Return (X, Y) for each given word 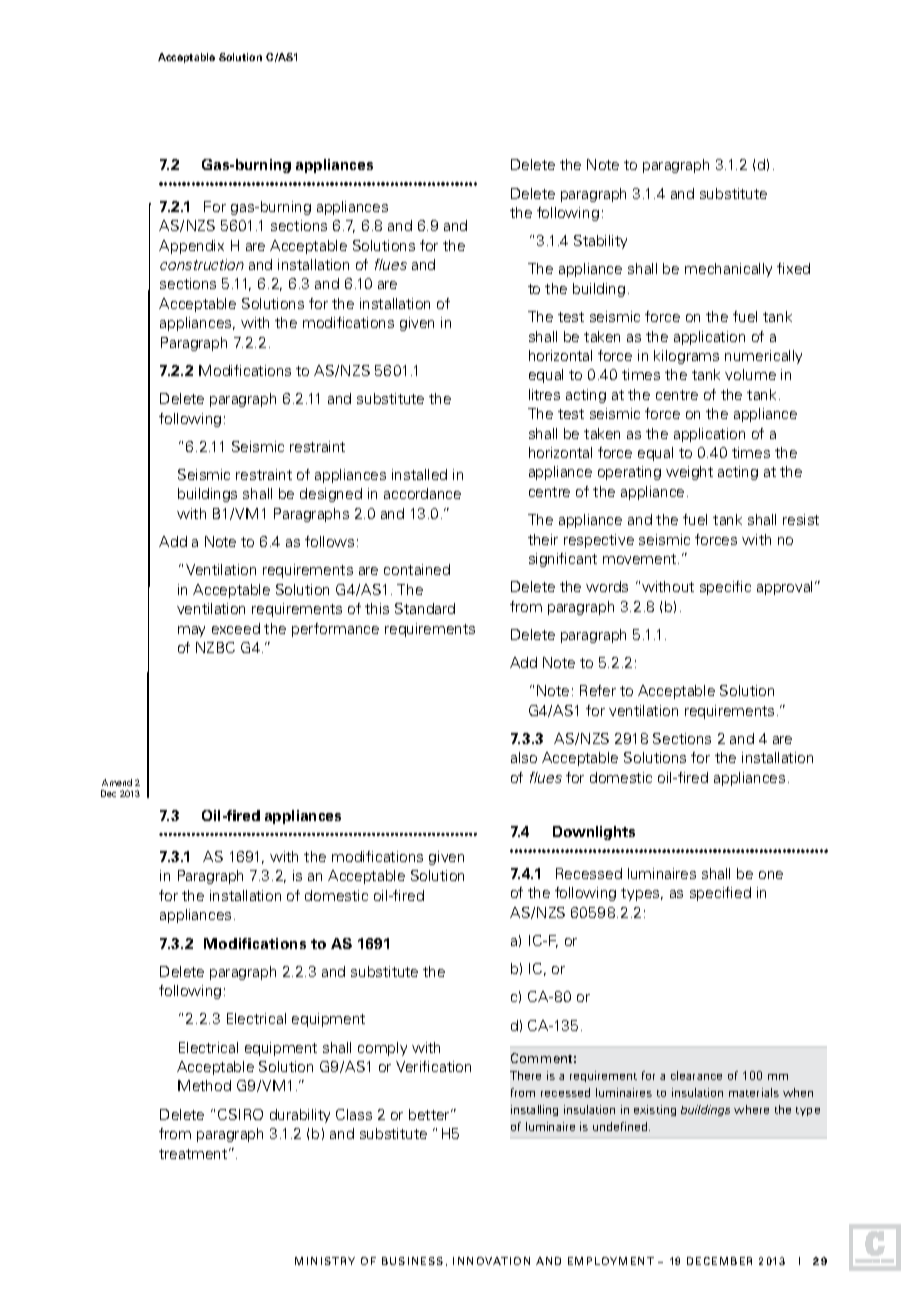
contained (417, 569)
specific (725, 588)
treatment (193, 1154)
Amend (117, 782)
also (524, 757)
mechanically (728, 270)
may (191, 631)
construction (202, 264)
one (771, 875)
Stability (600, 242)
